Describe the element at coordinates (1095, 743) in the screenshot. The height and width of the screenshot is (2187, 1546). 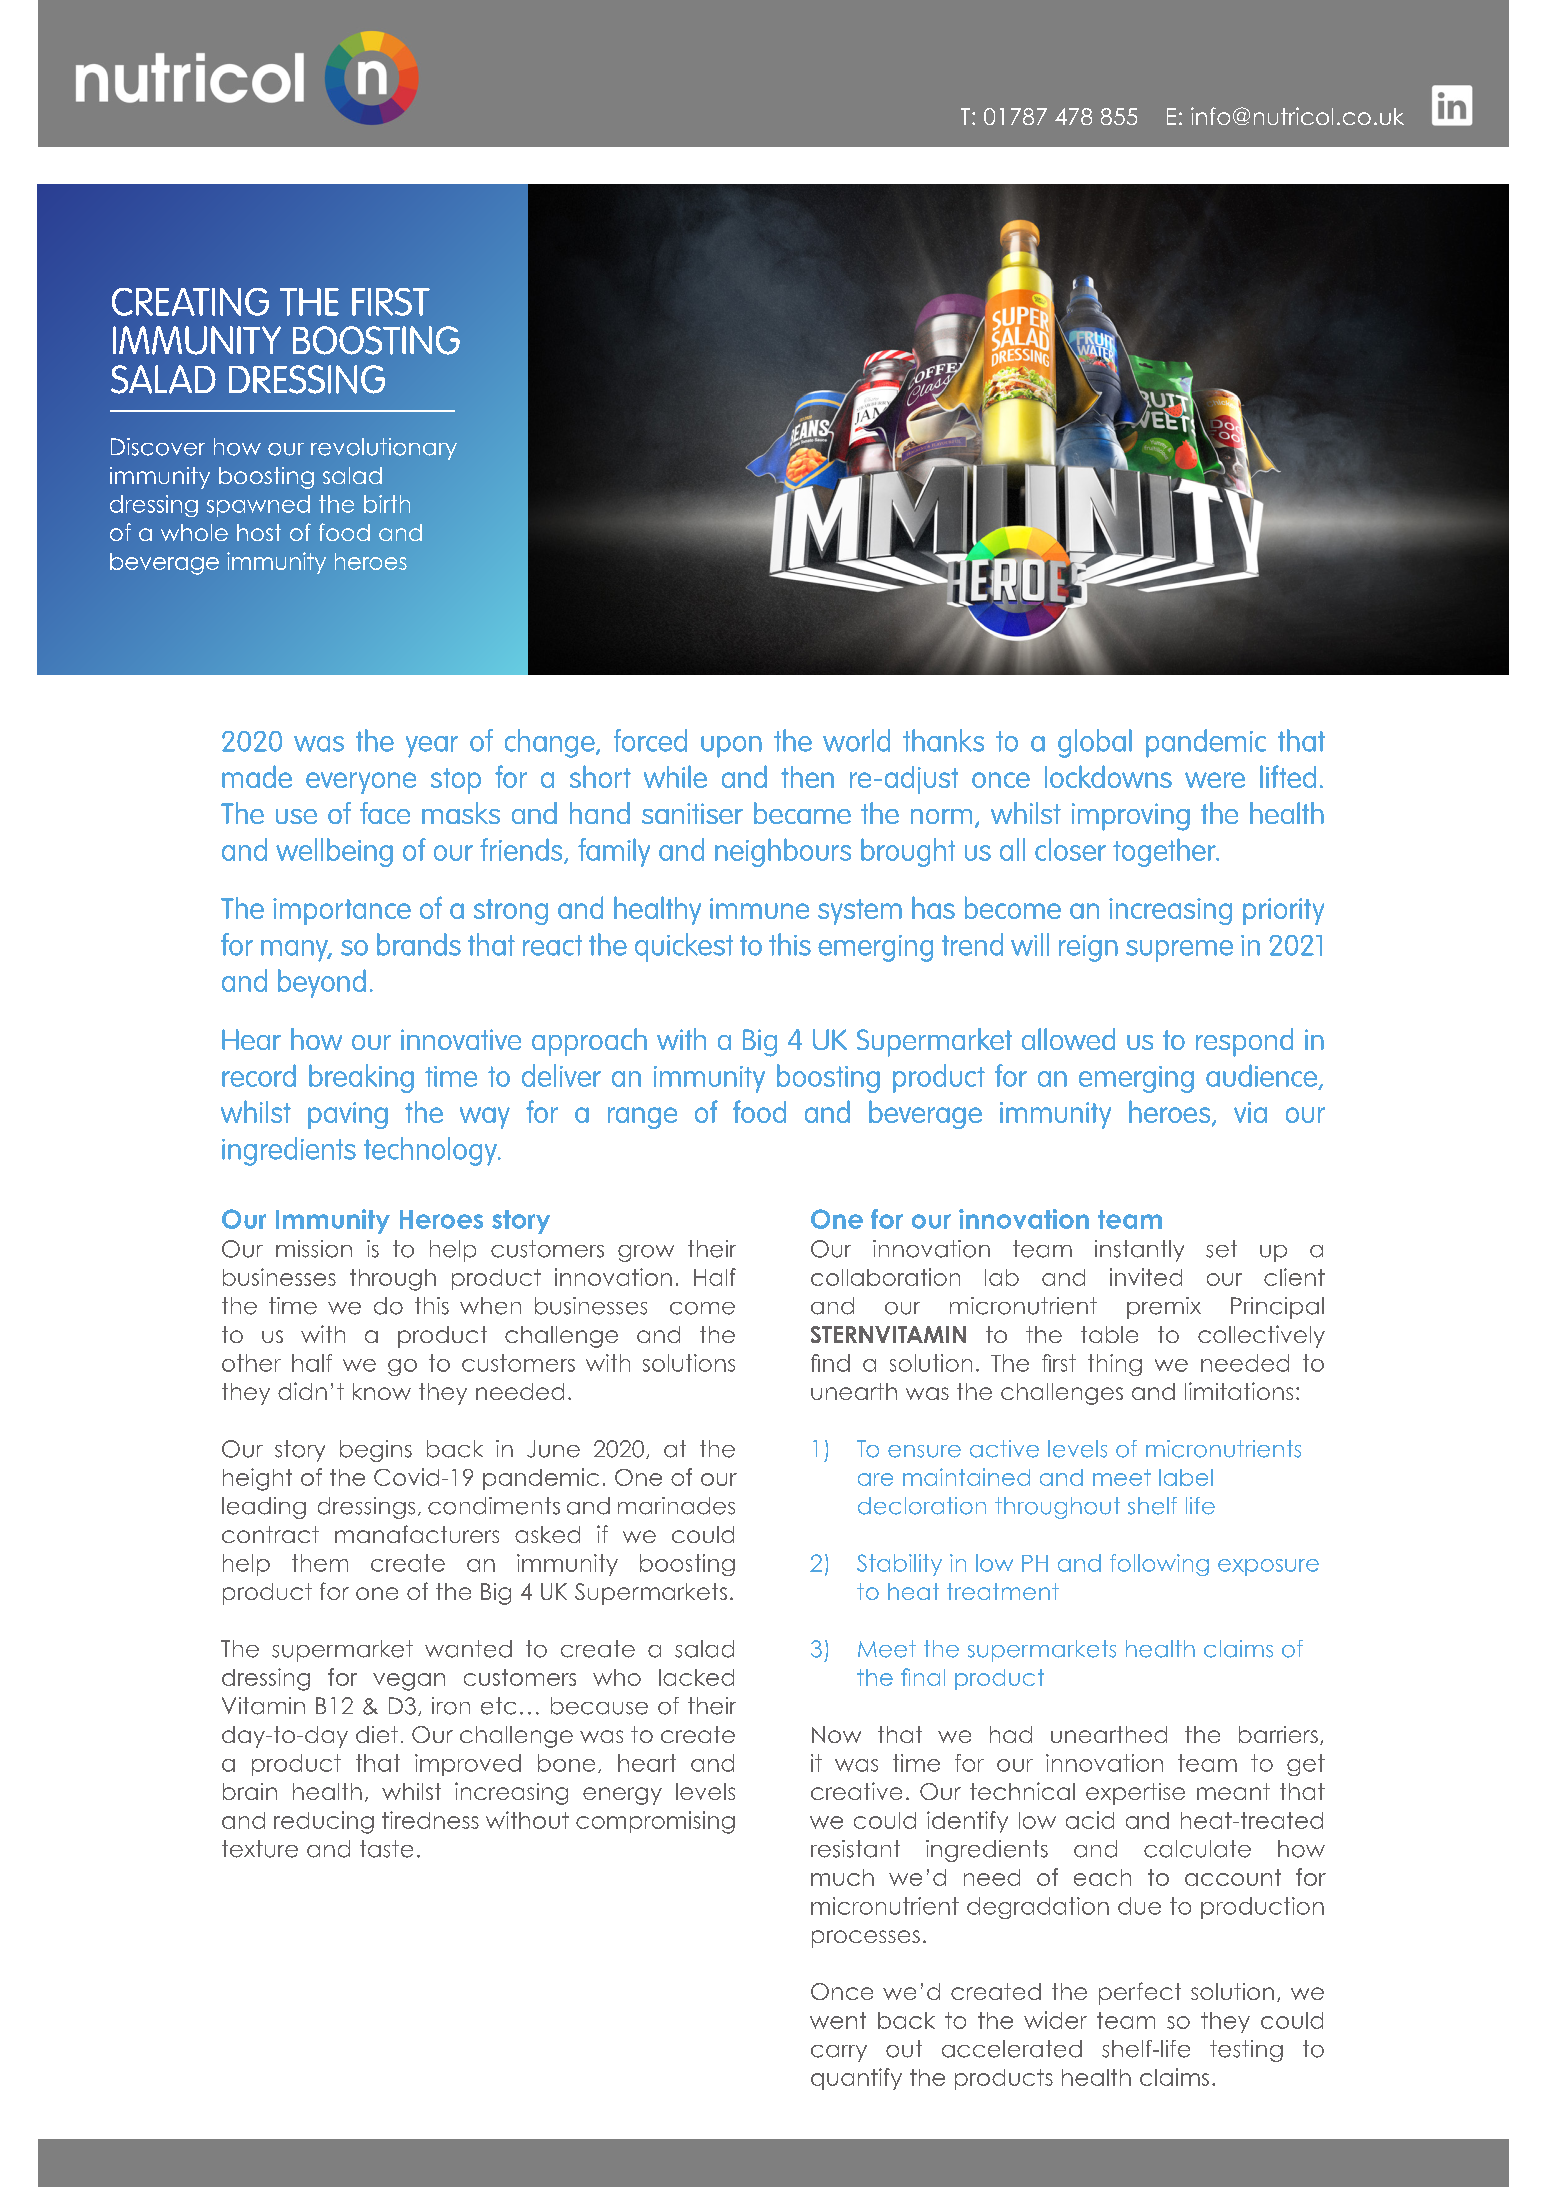
I see `global` at that location.
